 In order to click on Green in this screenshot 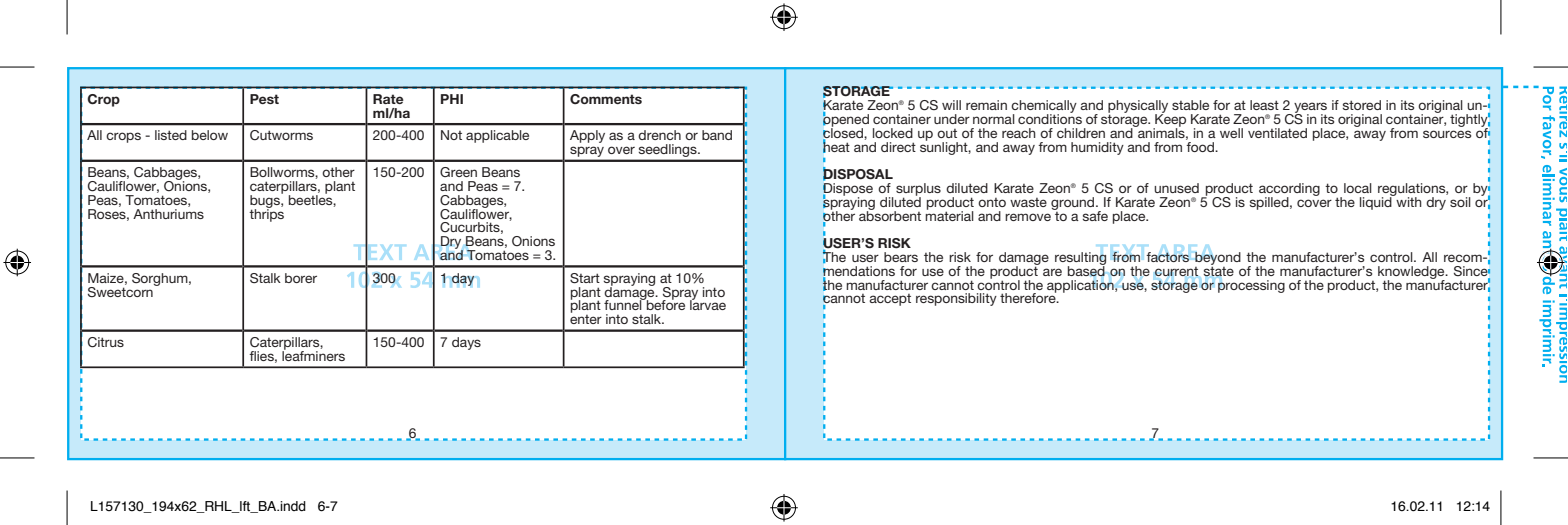, I will do `click(458, 172)`.
